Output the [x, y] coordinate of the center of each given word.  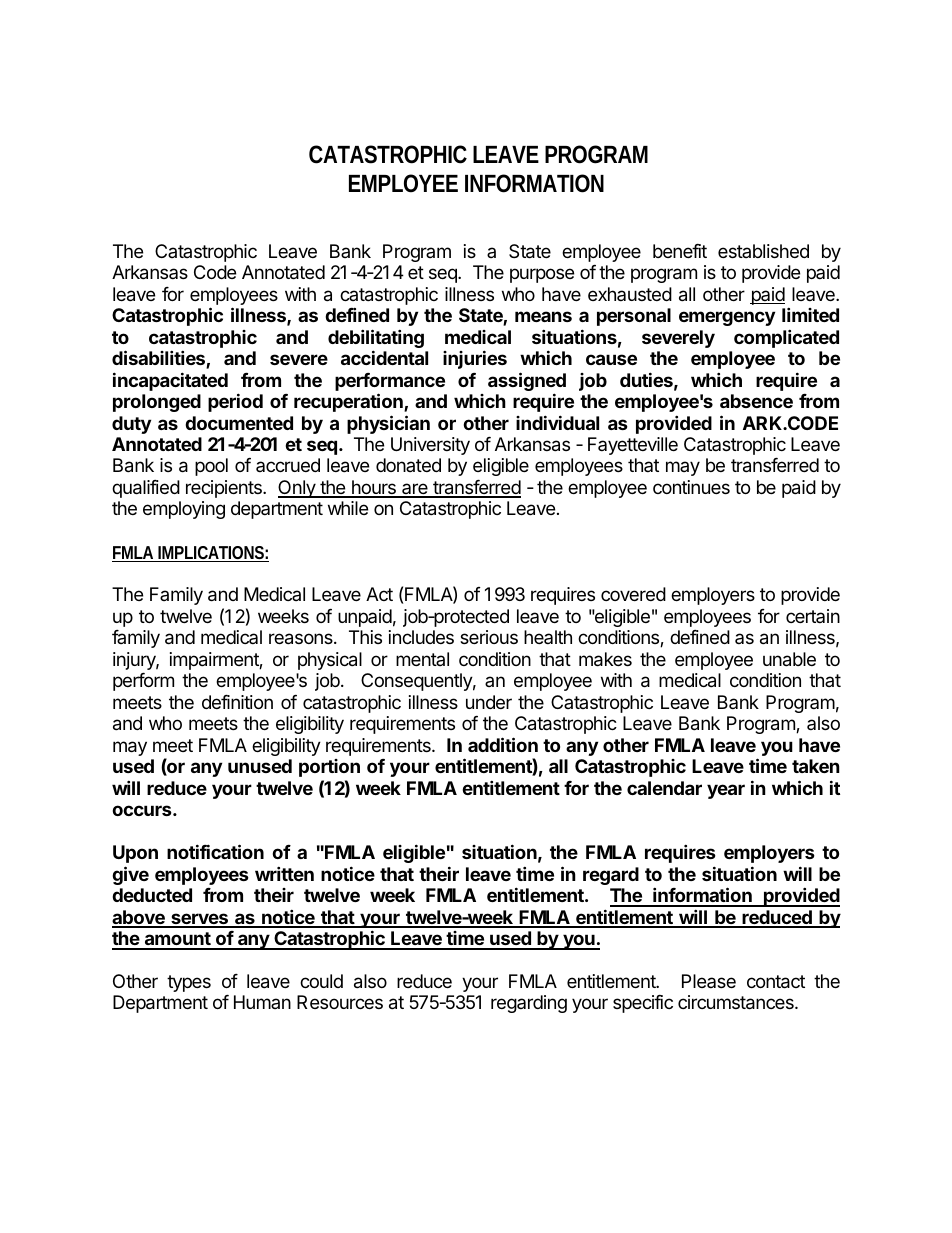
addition [503, 744]
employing [184, 510]
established [763, 251]
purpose [542, 275]
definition [237, 702]
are [415, 490]
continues [691, 487]
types [189, 983]
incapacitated [170, 381]
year [726, 791]
